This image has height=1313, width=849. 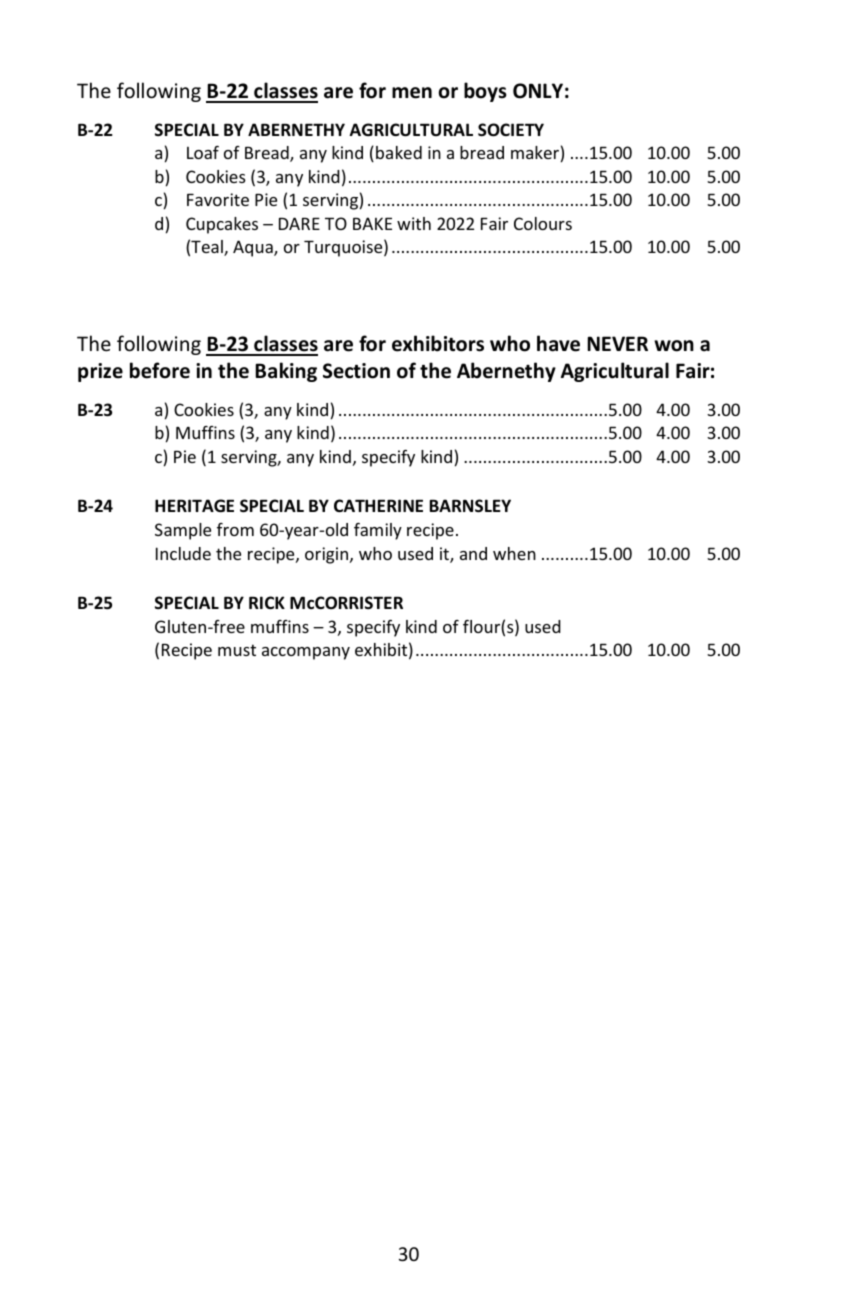 I want to click on SOCIETY, so click(x=511, y=130).
